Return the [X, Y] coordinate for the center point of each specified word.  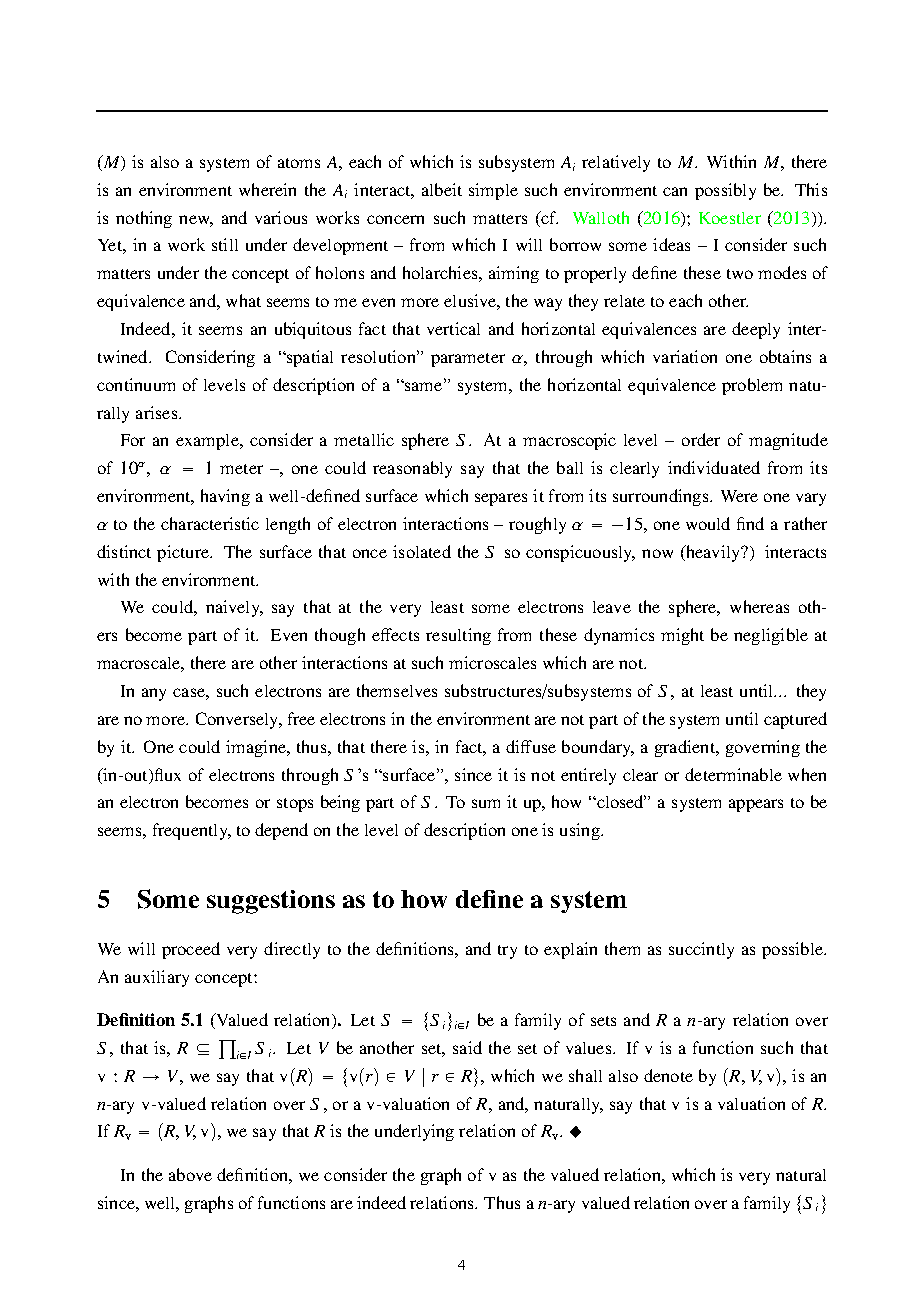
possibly [725, 191]
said [467, 1047]
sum [486, 803]
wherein [267, 189]
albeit [442, 189]
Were [739, 496]
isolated [422, 551]
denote [668, 1075]
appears [756, 805]
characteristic [210, 523]
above [190, 1174]
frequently [191, 831]
